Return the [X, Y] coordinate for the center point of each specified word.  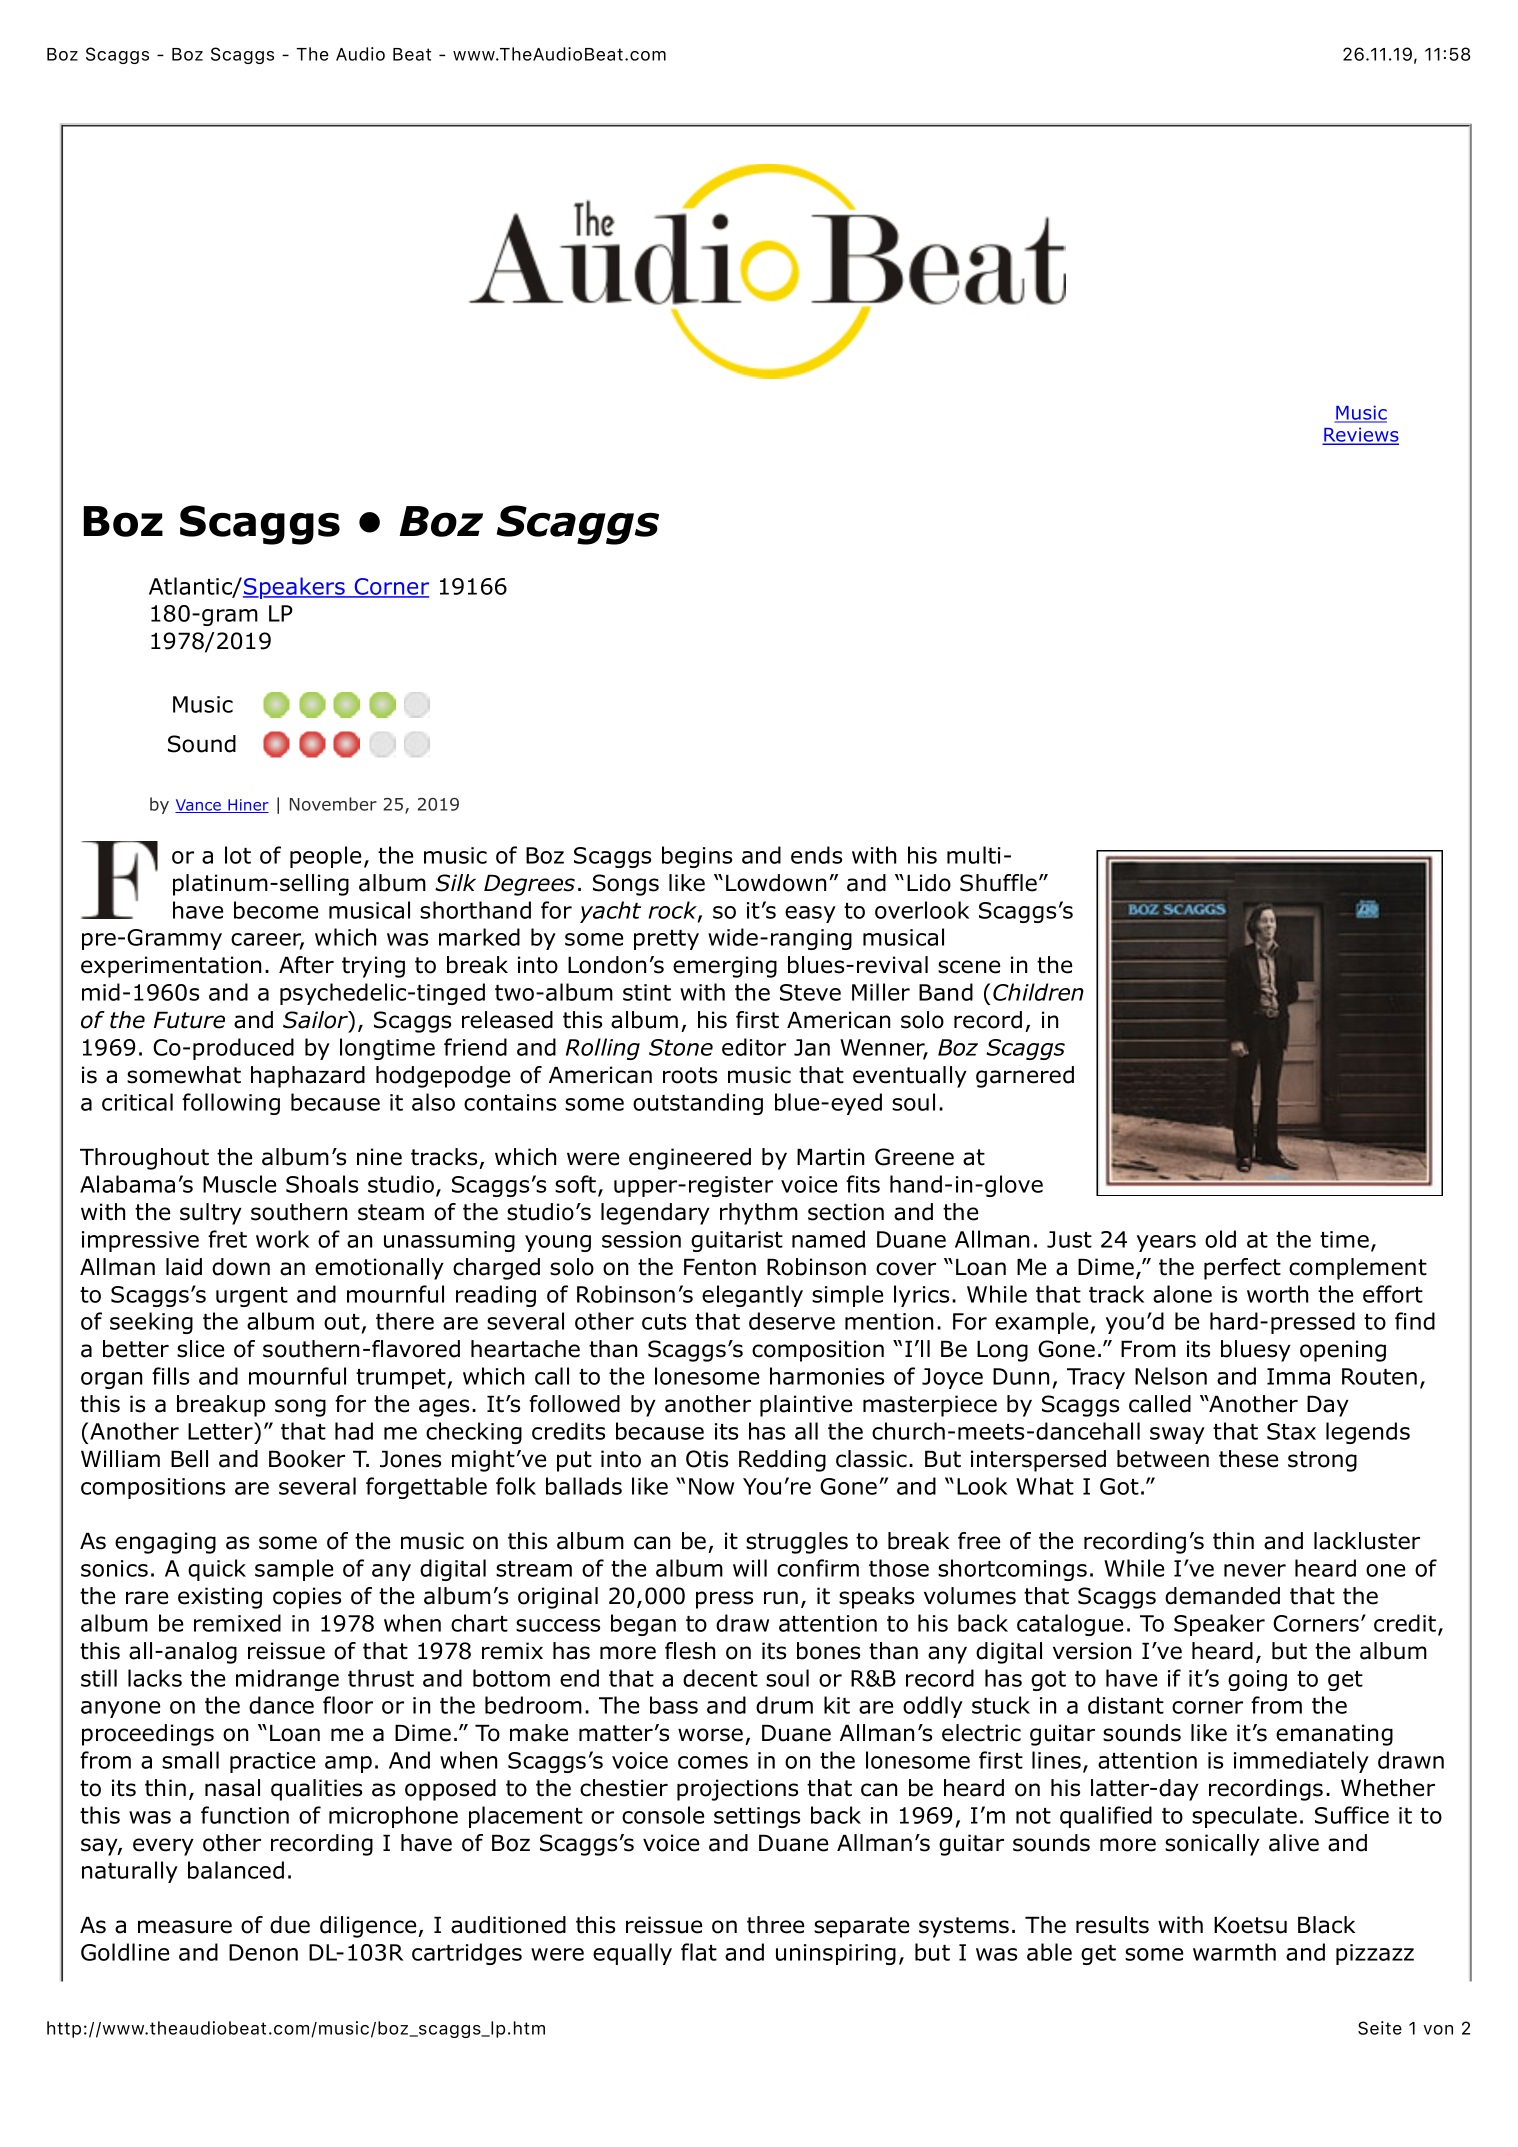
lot [238, 855]
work [282, 1239]
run [781, 1598]
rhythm [759, 1214]
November [333, 804]
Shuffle [998, 883]
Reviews [1360, 436]
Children [1038, 992]
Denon [263, 1952]
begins [697, 857]
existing [220, 1598]
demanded [1222, 1596]
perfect [1242, 1269]
